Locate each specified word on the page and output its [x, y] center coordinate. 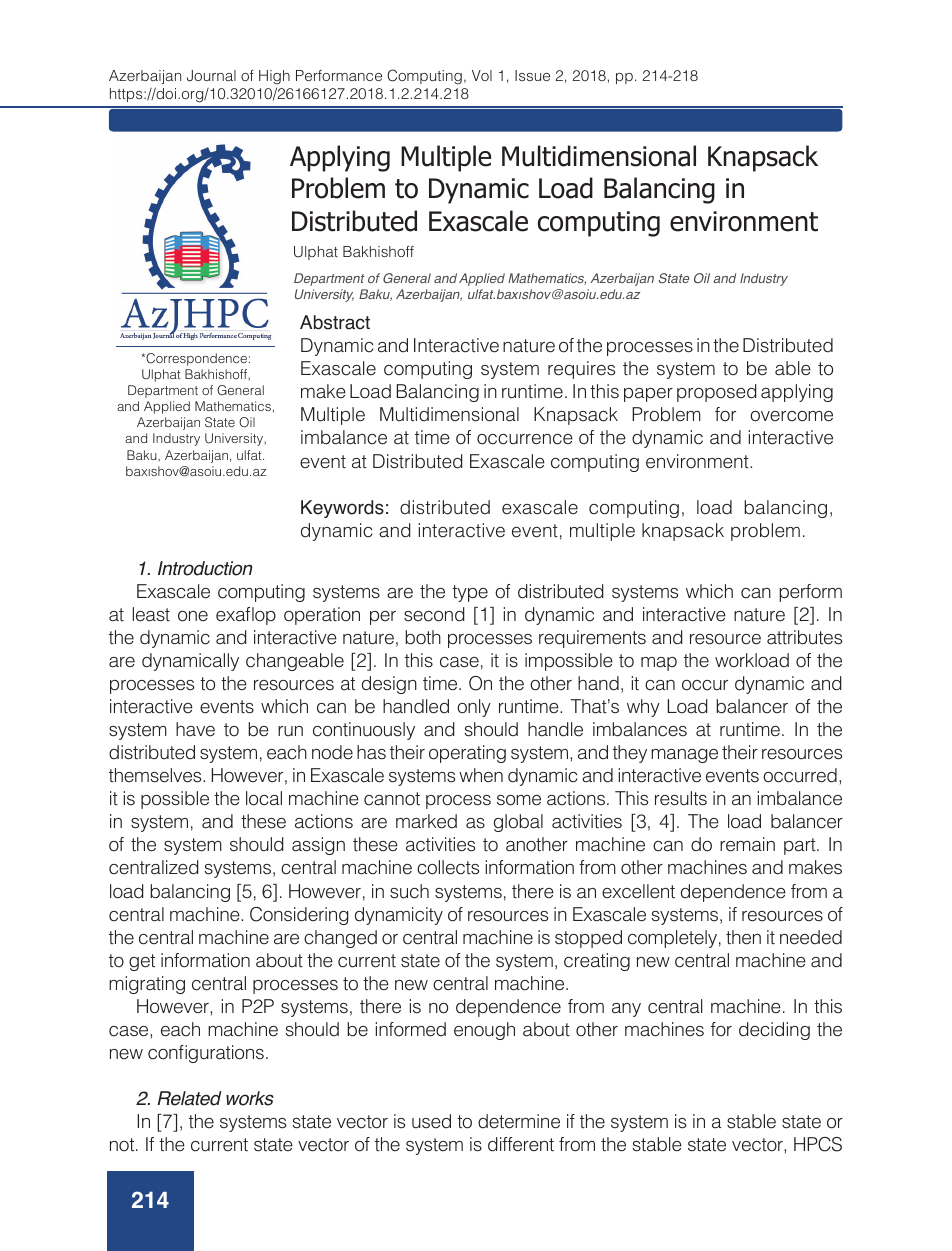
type [470, 593]
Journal [211, 76]
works [250, 1098]
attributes [804, 637]
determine [519, 1121]
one [193, 616]
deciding [774, 1031]
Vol [482, 75]
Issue [532, 75]
